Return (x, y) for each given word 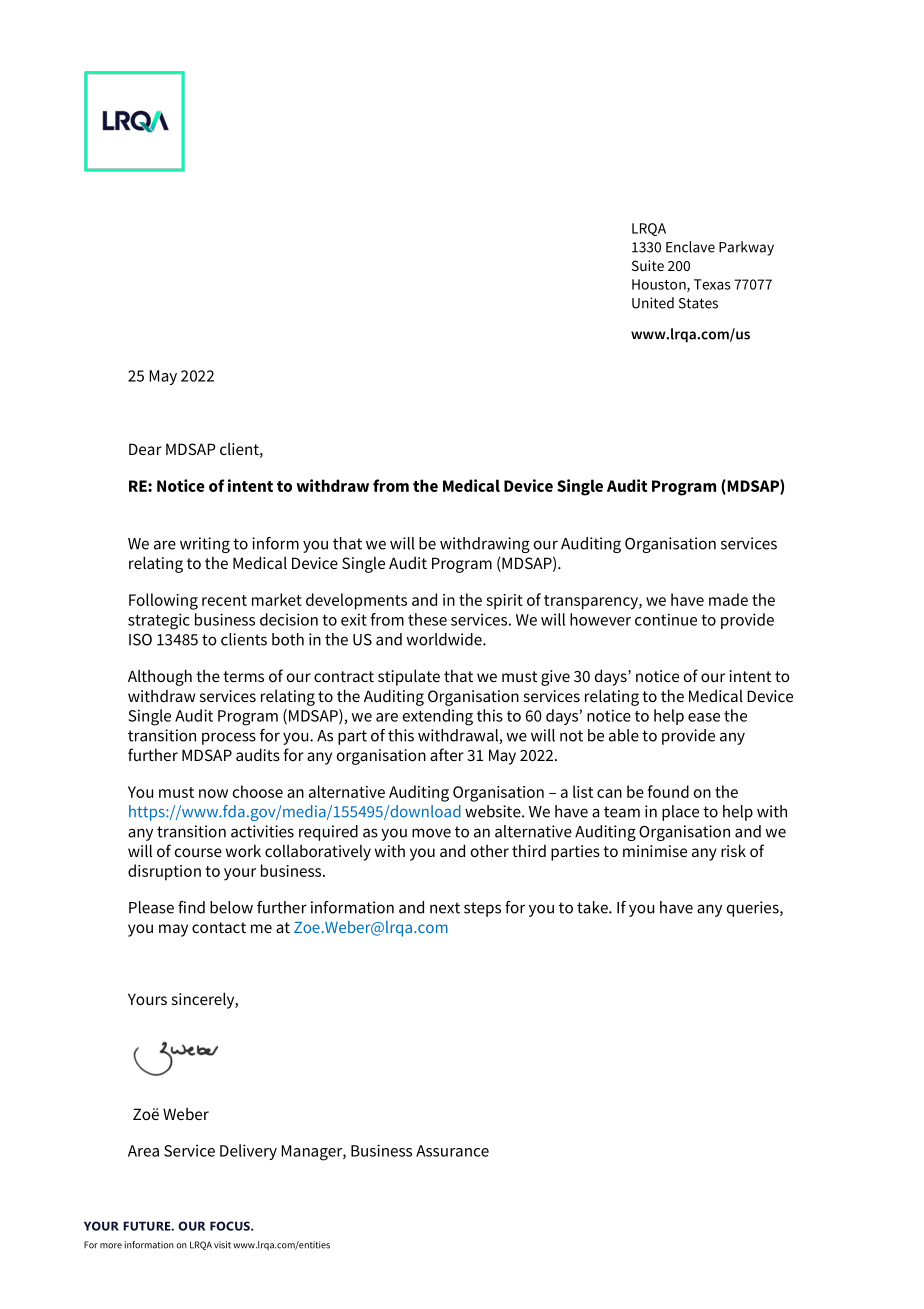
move (431, 833)
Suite (648, 265)
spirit (504, 602)
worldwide (445, 639)
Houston (660, 285)
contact (219, 927)
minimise (655, 851)
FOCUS (231, 1226)
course (198, 852)
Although (160, 677)
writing (205, 545)
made (728, 599)
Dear (145, 449)
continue (666, 619)
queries (754, 909)
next (445, 908)
